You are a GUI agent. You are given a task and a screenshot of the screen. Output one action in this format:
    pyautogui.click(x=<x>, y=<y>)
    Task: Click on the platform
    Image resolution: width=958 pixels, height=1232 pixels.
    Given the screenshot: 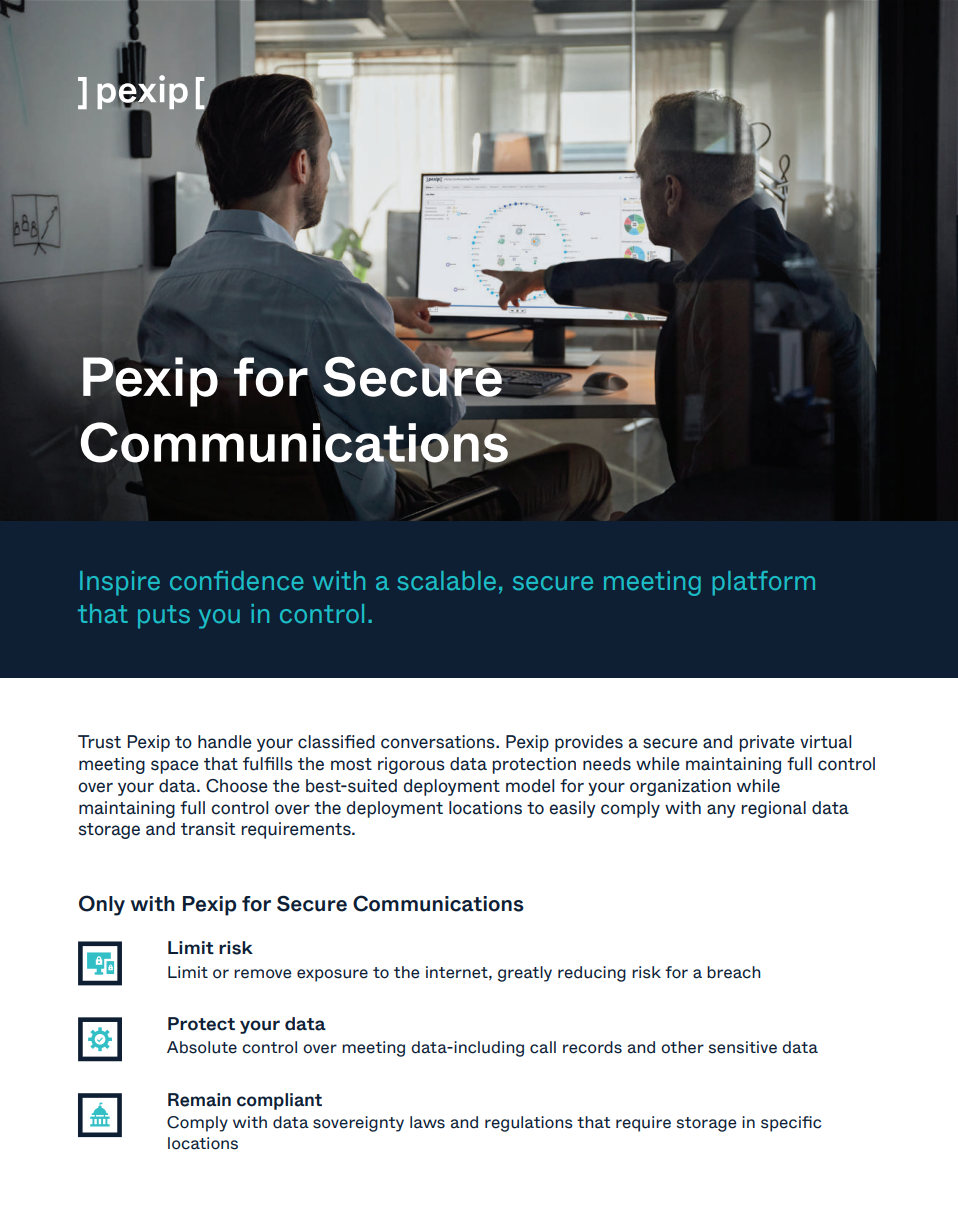 What is the action you would take?
    pyautogui.click(x=763, y=583)
